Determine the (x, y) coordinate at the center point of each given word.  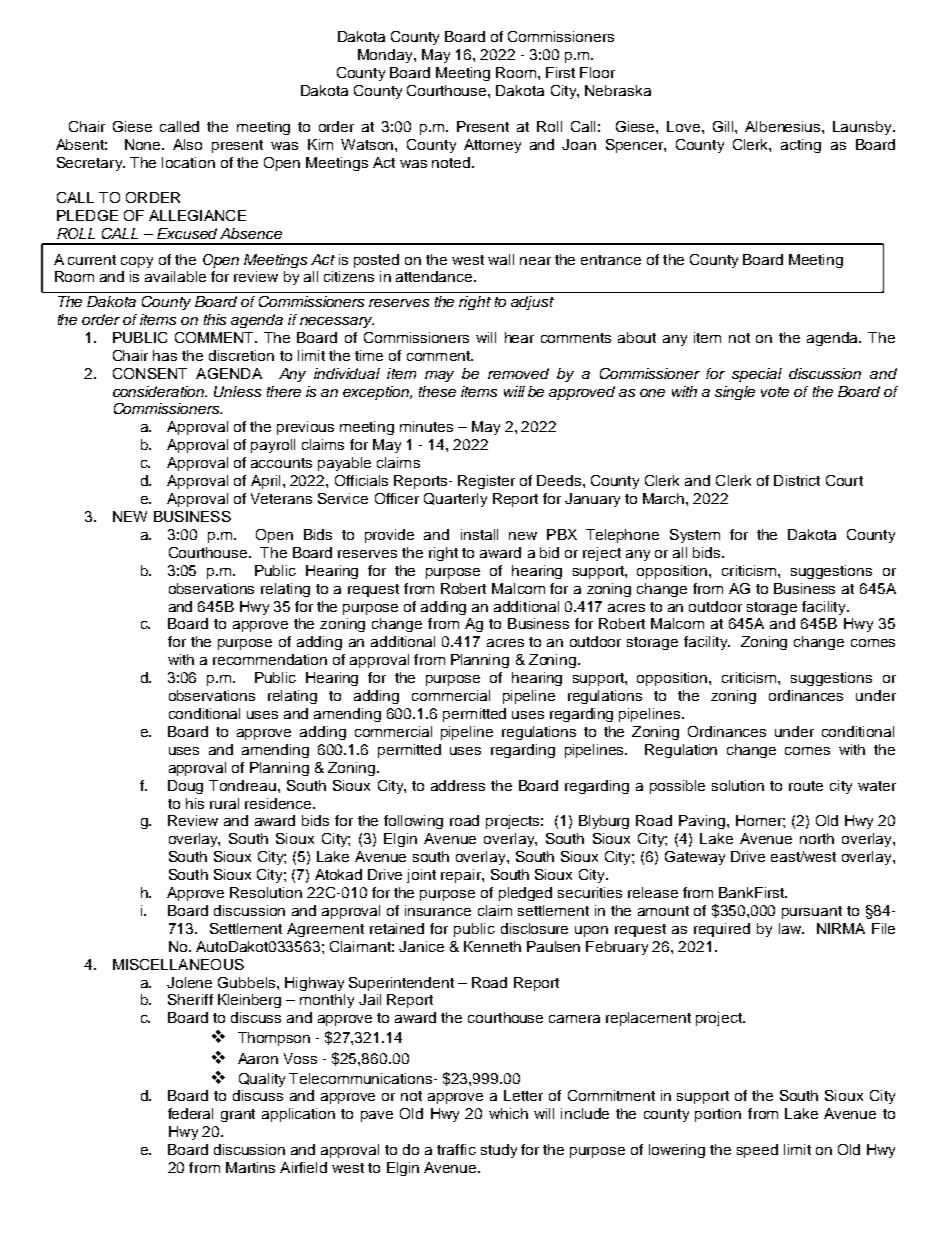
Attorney (492, 146)
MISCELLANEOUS (178, 964)
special (757, 375)
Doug (185, 787)
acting (801, 146)
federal (190, 1113)
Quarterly (455, 500)
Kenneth (492, 946)
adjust (532, 303)
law (791, 928)
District (797, 480)
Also (187, 144)
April (265, 482)
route (806, 786)
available (175, 276)
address (458, 785)
